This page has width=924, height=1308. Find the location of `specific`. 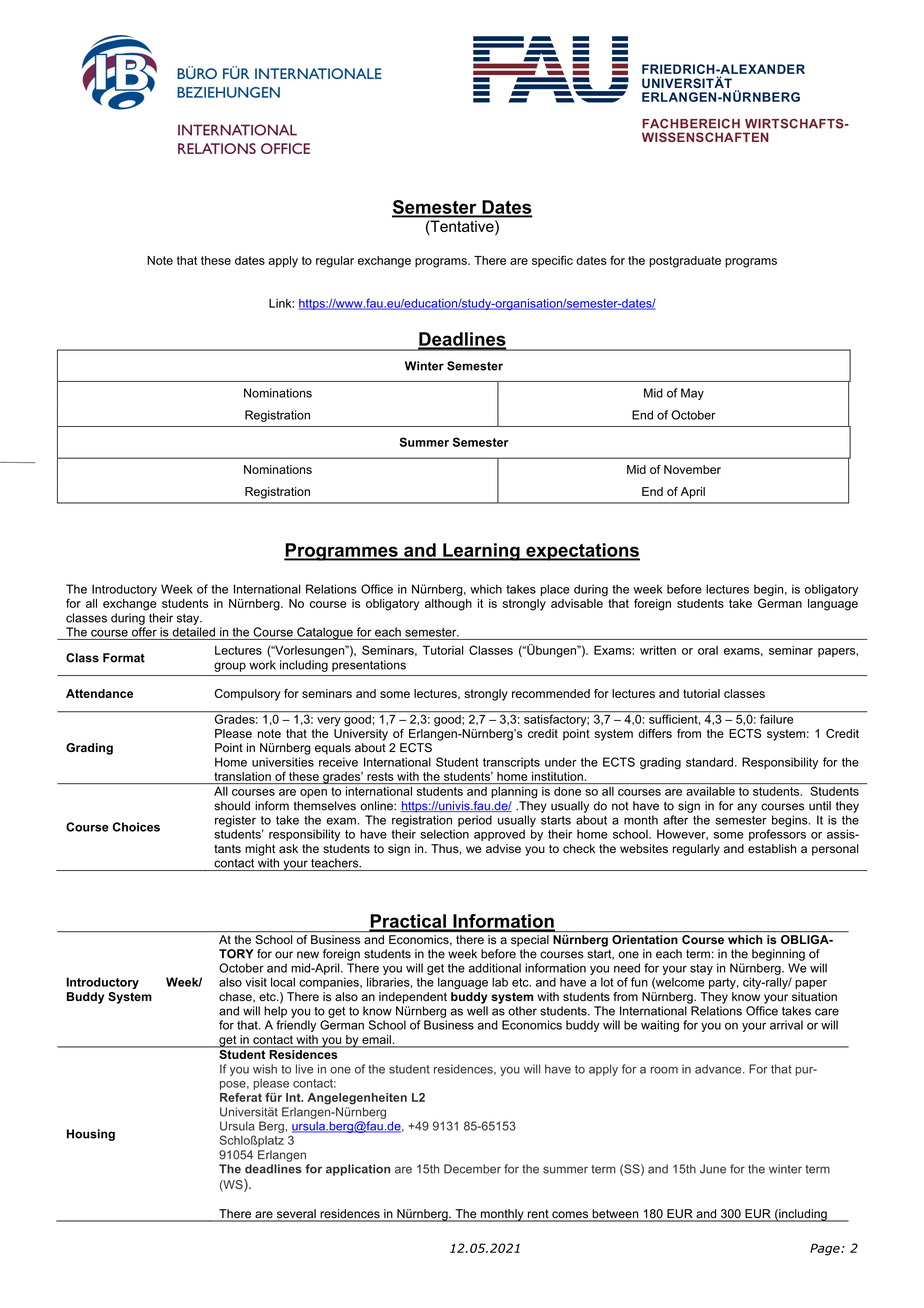

specific is located at coordinates (552, 261).
